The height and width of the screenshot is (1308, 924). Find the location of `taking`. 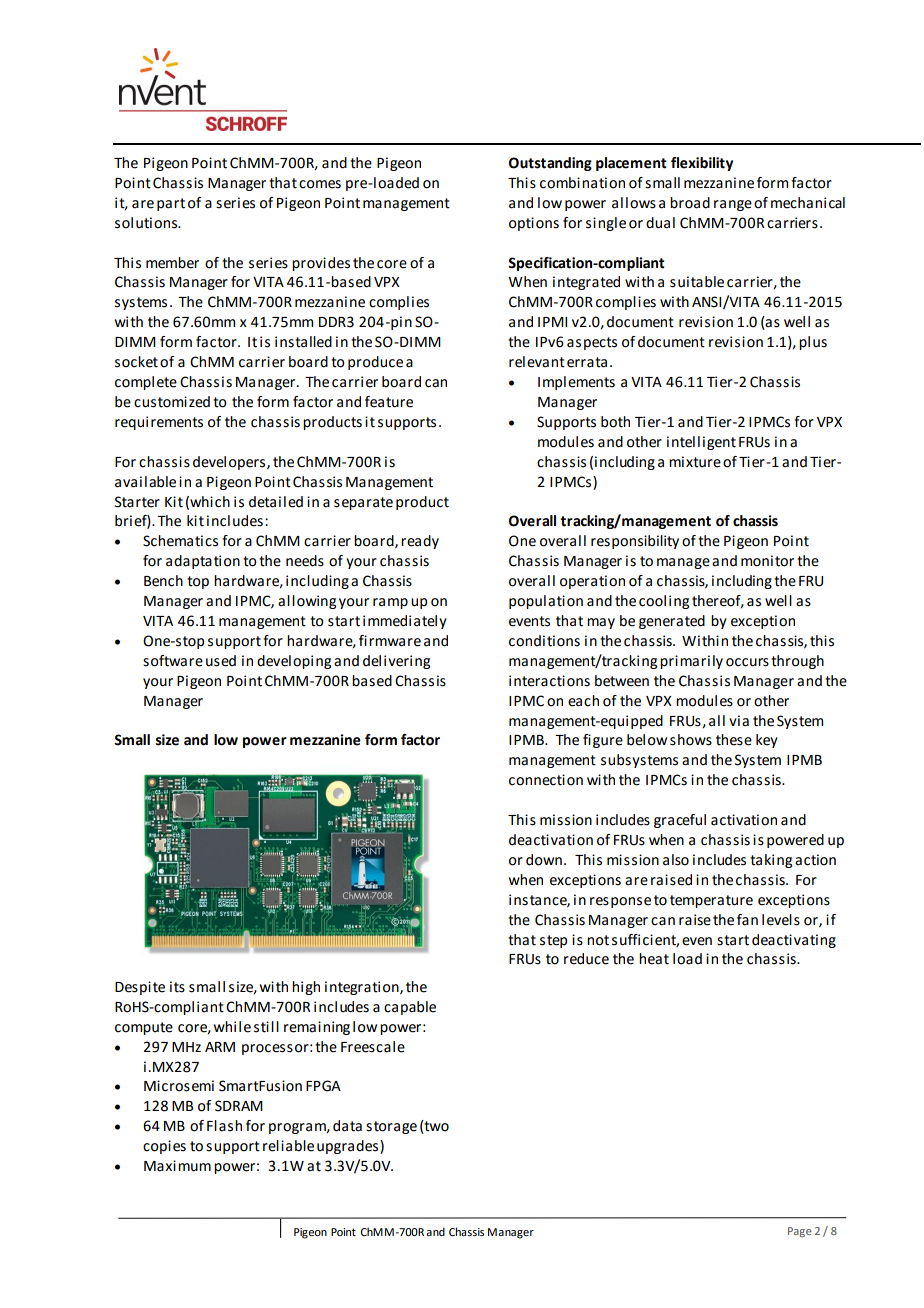

taking is located at coordinates (771, 861).
